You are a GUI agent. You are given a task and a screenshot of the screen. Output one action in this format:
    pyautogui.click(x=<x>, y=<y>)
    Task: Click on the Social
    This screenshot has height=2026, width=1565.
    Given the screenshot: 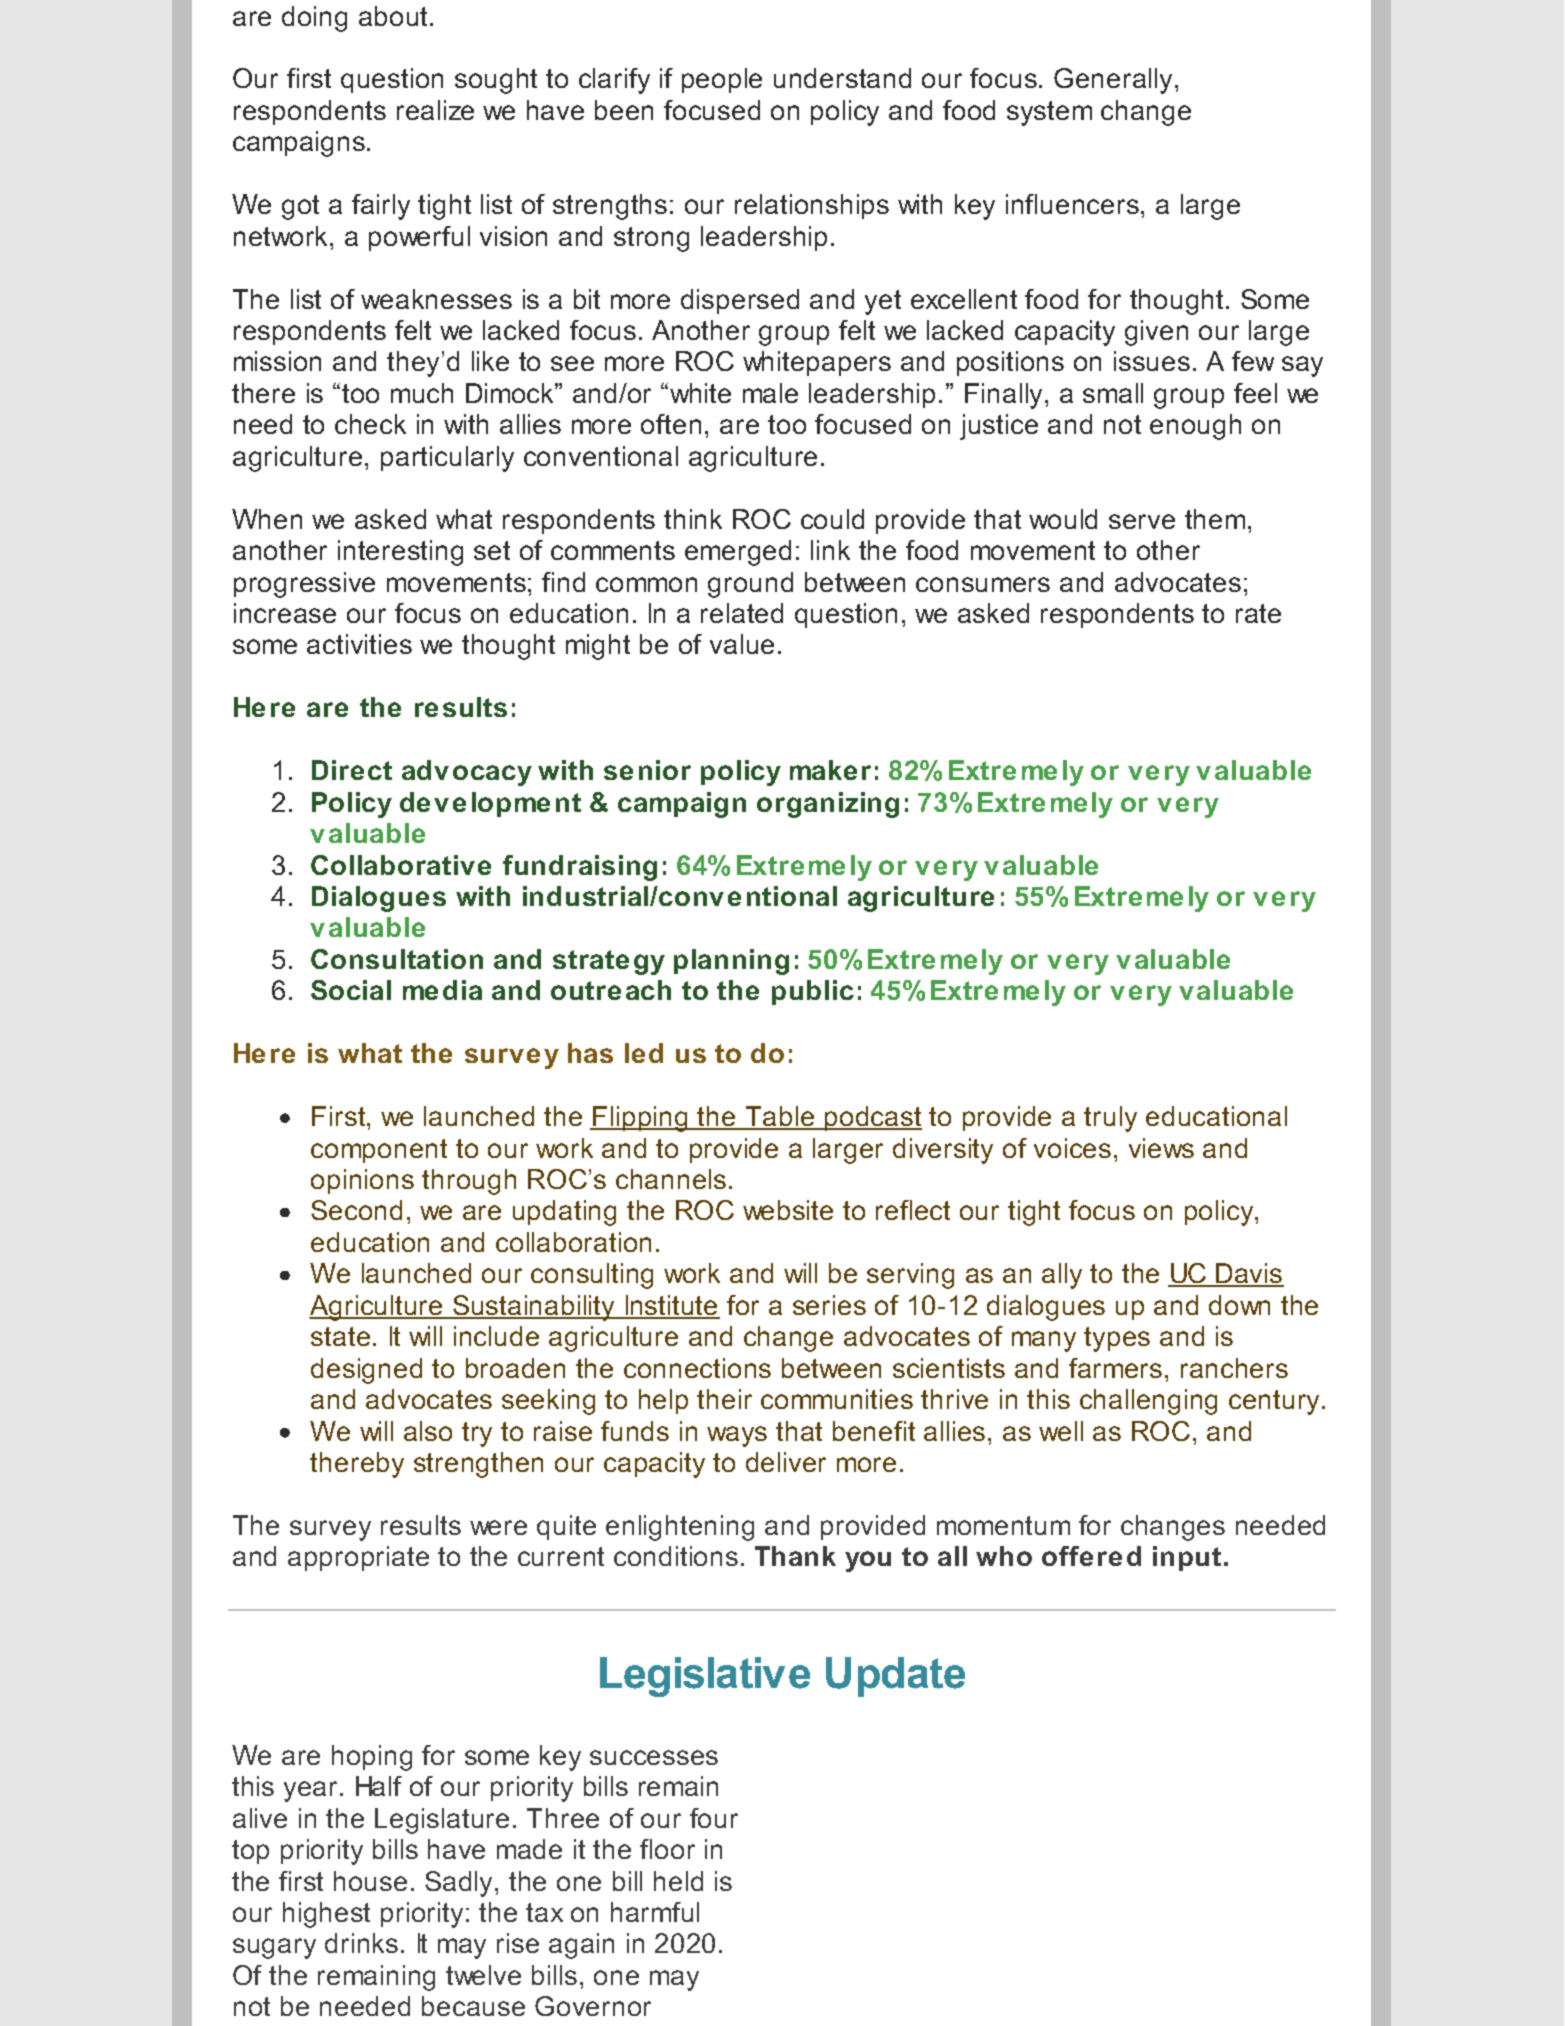 What is the action you would take?
    pyautogui.click(x=351, y=990)
